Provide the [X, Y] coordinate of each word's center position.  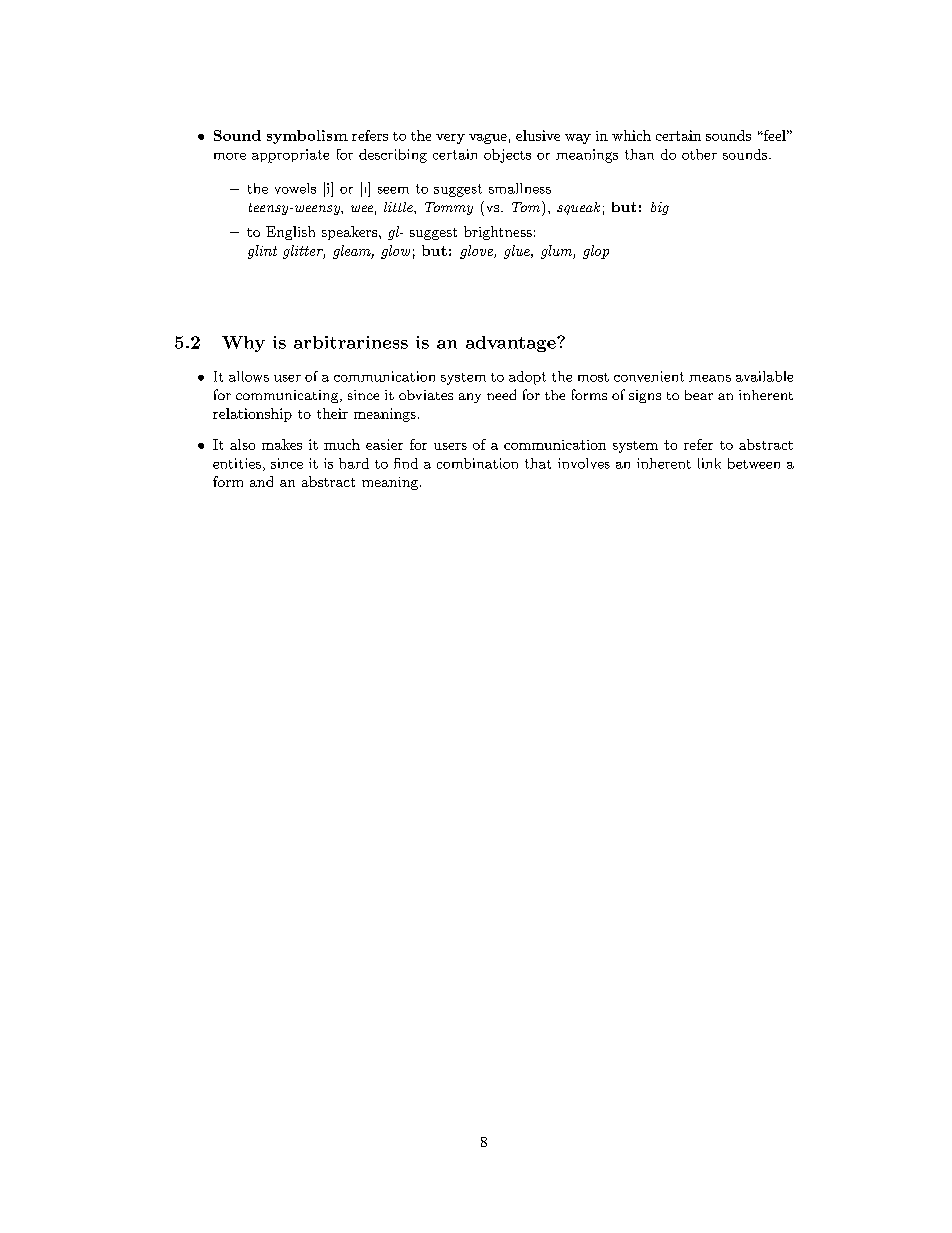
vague [488, 139]
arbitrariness [351, 342]
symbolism [307, 137]
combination [477, 463]
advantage [512, 344]
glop [596, 252]
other [699, 154]
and [261, 481]
